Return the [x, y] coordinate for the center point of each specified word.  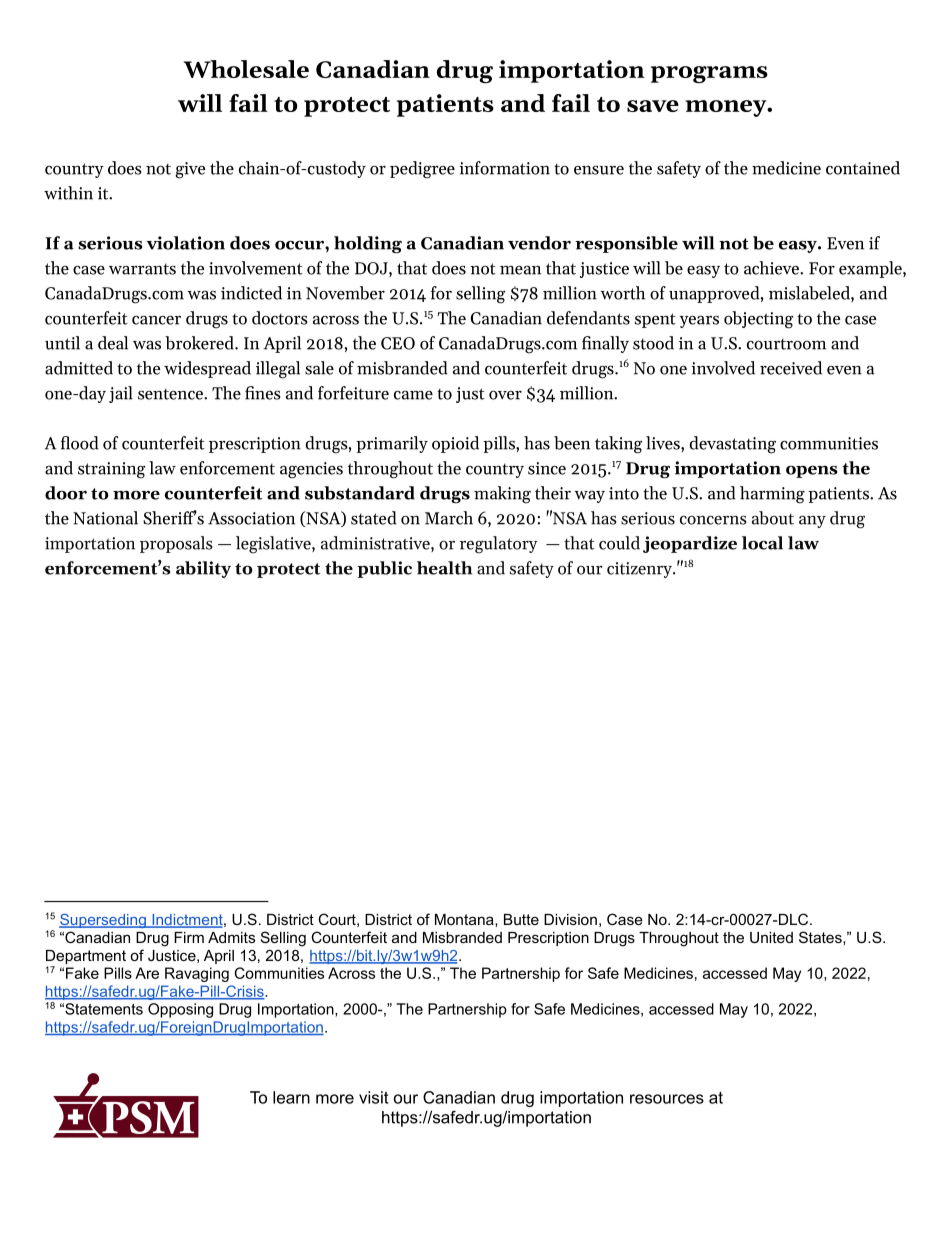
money [726, 108]
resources [667, 1099]
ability [203, 569]
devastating [732, 445]
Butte [521, 919]
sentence [171, 394]
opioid [455, 444]
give [190, 170]
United [771, 937]
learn [291, 1097]
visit [373, 1097]
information [504, 168]
